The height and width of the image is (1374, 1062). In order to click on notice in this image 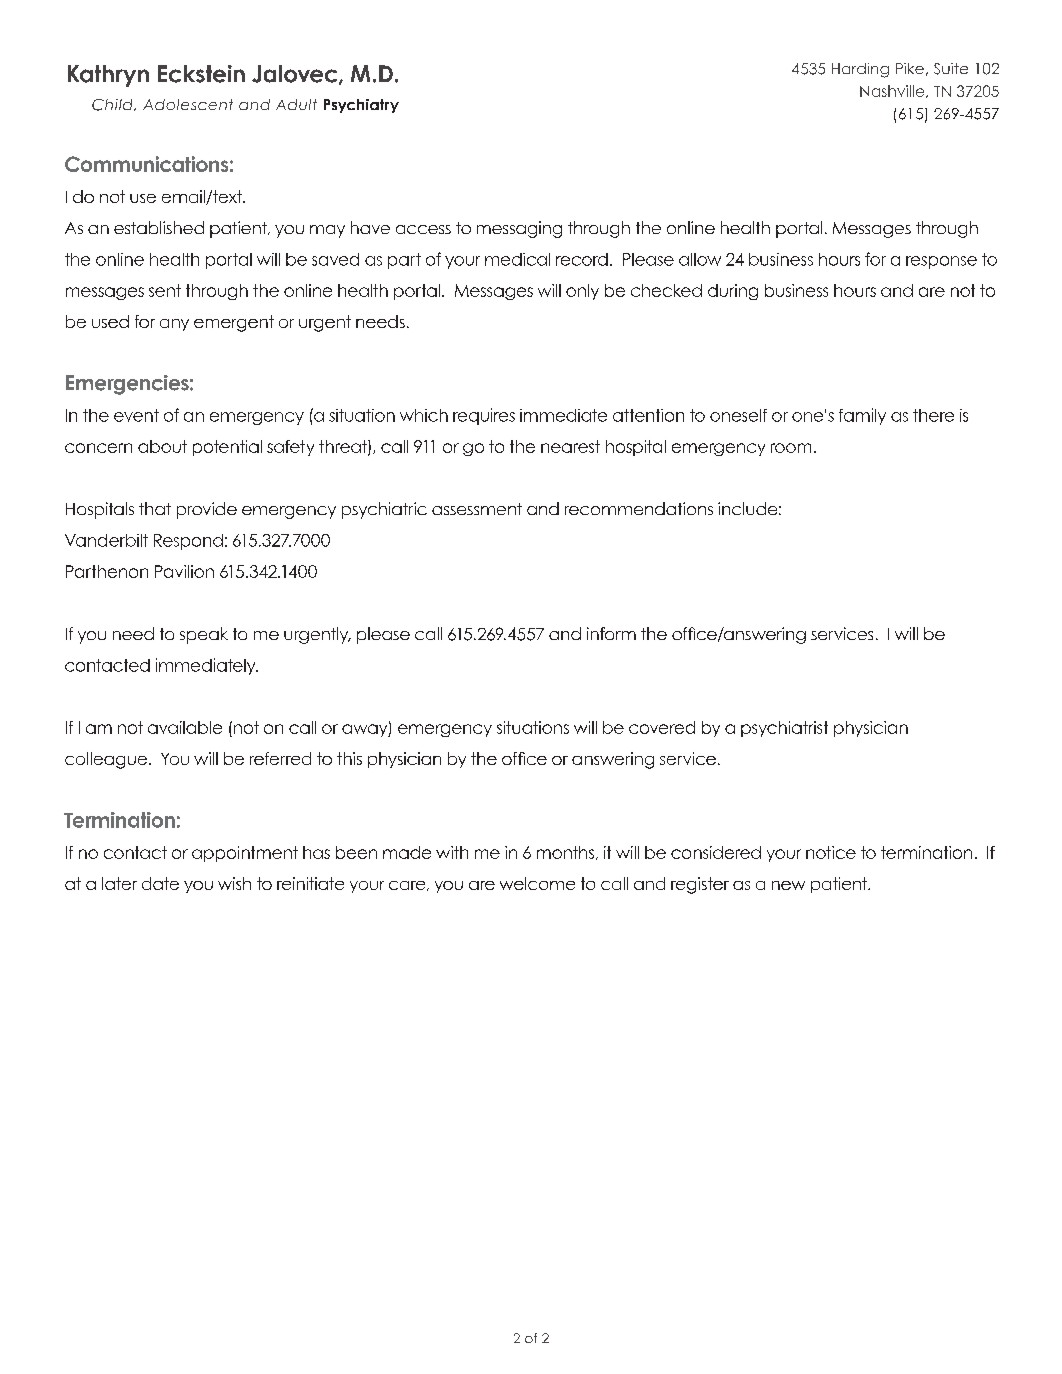, I will do `click(831, 852)`.
